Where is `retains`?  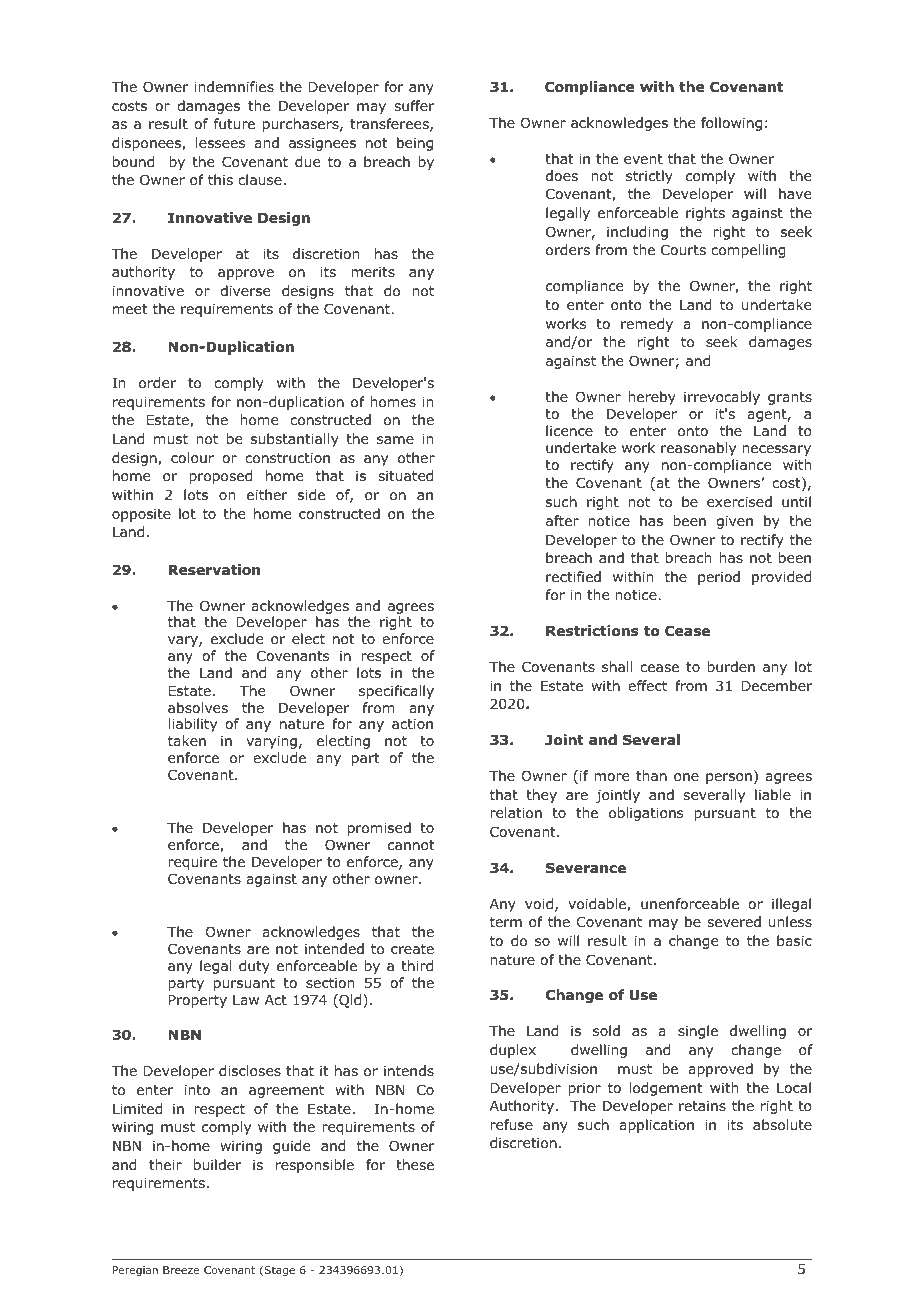
retains is located at coordinates (702, 1105).
